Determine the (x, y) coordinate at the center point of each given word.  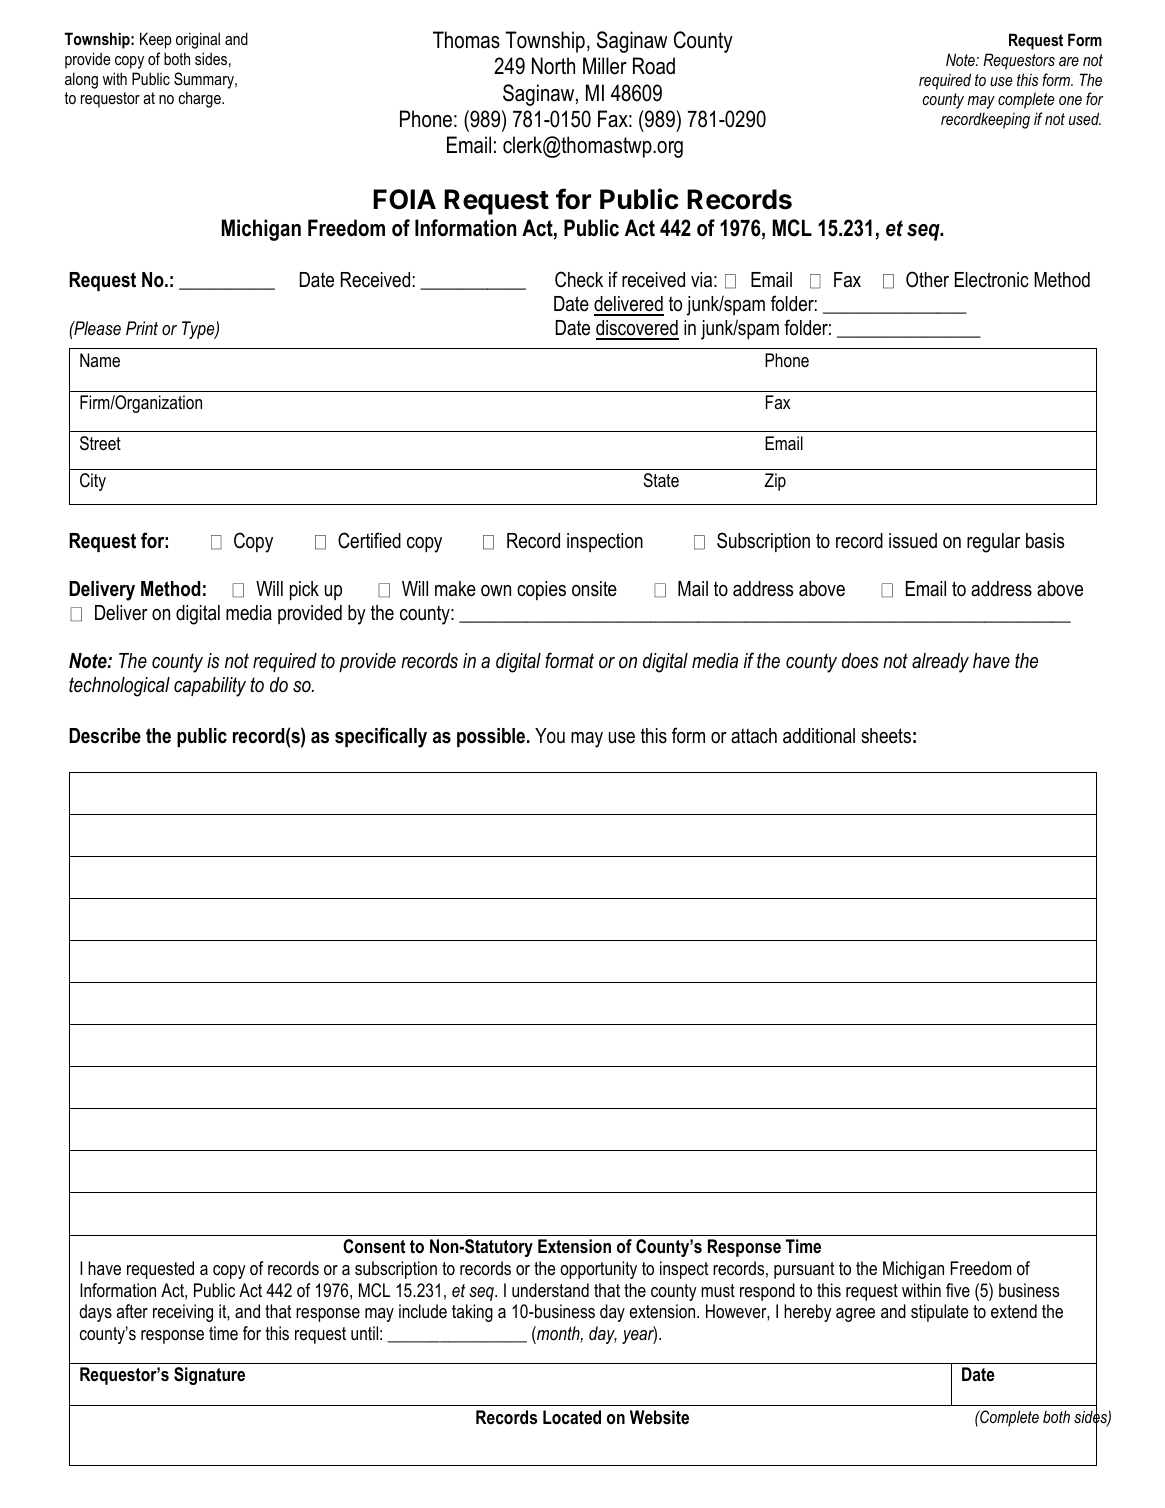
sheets (886, 736)
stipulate (939, 1313)
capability (210, 687)
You (550, 736)
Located (572, 1417)
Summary (205, 80)
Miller (605, 66)
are (1069, 61)
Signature (209, 1376)
